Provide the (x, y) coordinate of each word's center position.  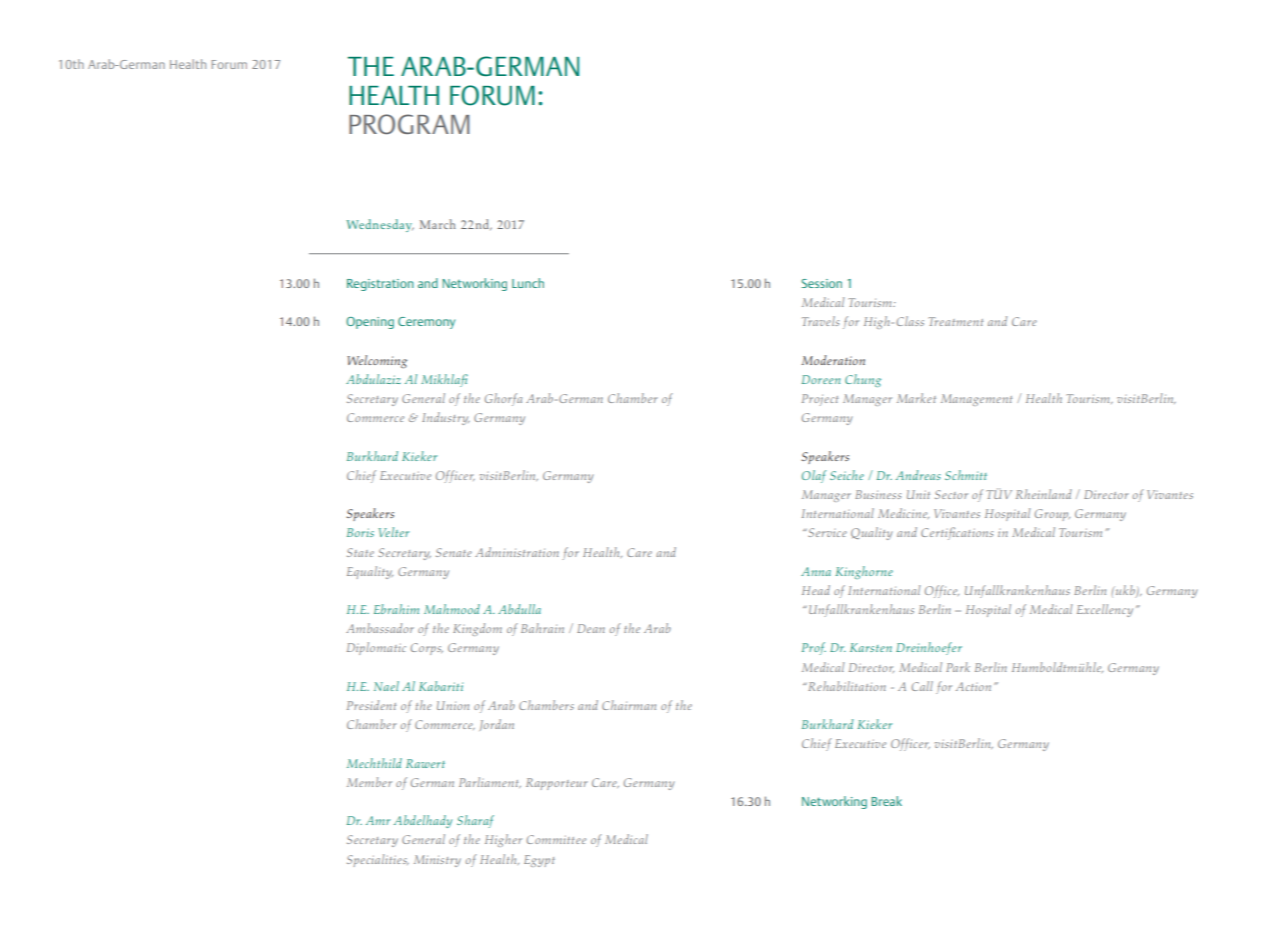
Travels (820, 321)
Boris (360, 532)
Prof (814, 648)
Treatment (955, 321)
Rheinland (1044, 494)
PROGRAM (409, 124)
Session (822, 283)
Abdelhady (423, 821)
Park (958, 667)
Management (976, 400)
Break (886, 801)
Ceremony (426, 323)
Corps (427, 649)
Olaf (814, 476)
